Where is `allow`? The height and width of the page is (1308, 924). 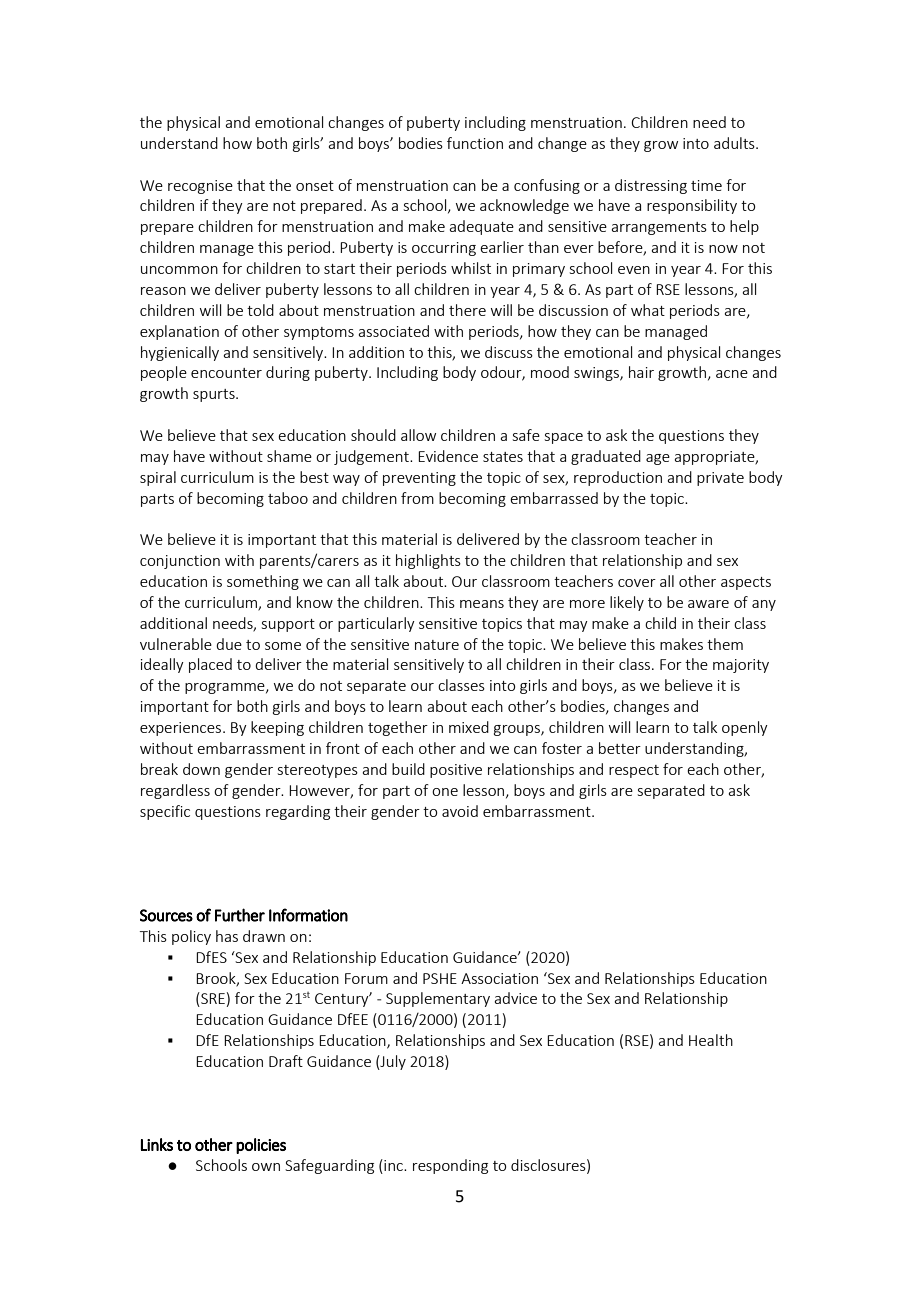
allow is located at coordinates (418, 435).
